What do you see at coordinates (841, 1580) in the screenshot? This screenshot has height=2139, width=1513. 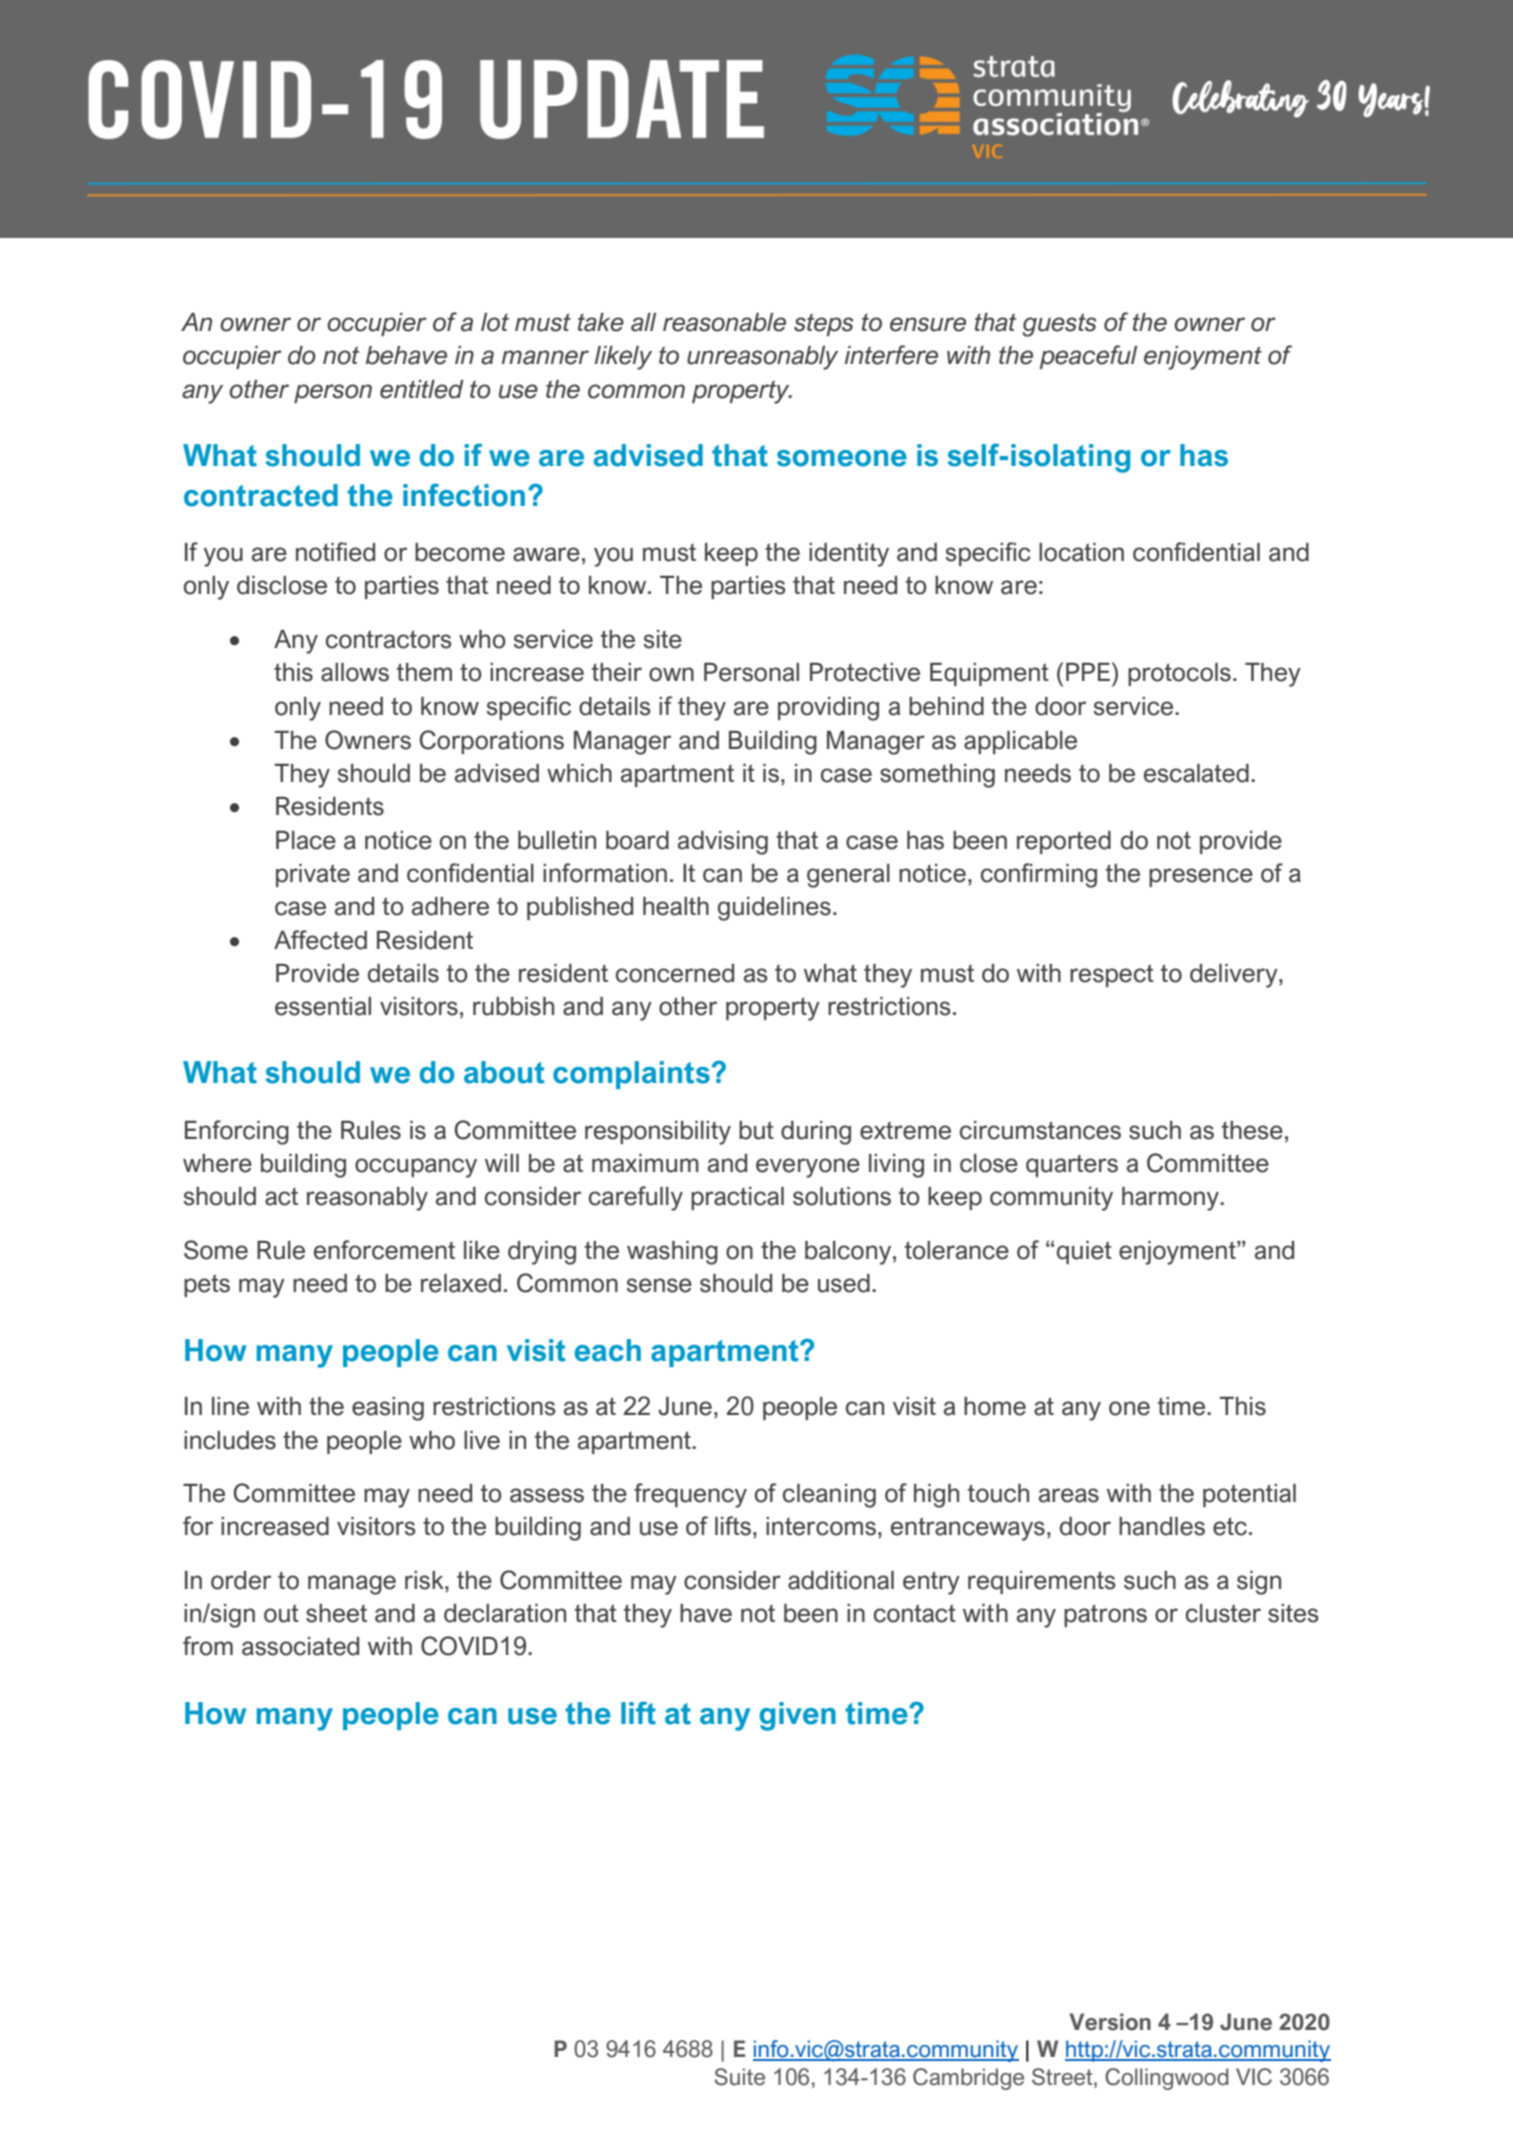 I see `additional` at bounding box center [841, 1580].
